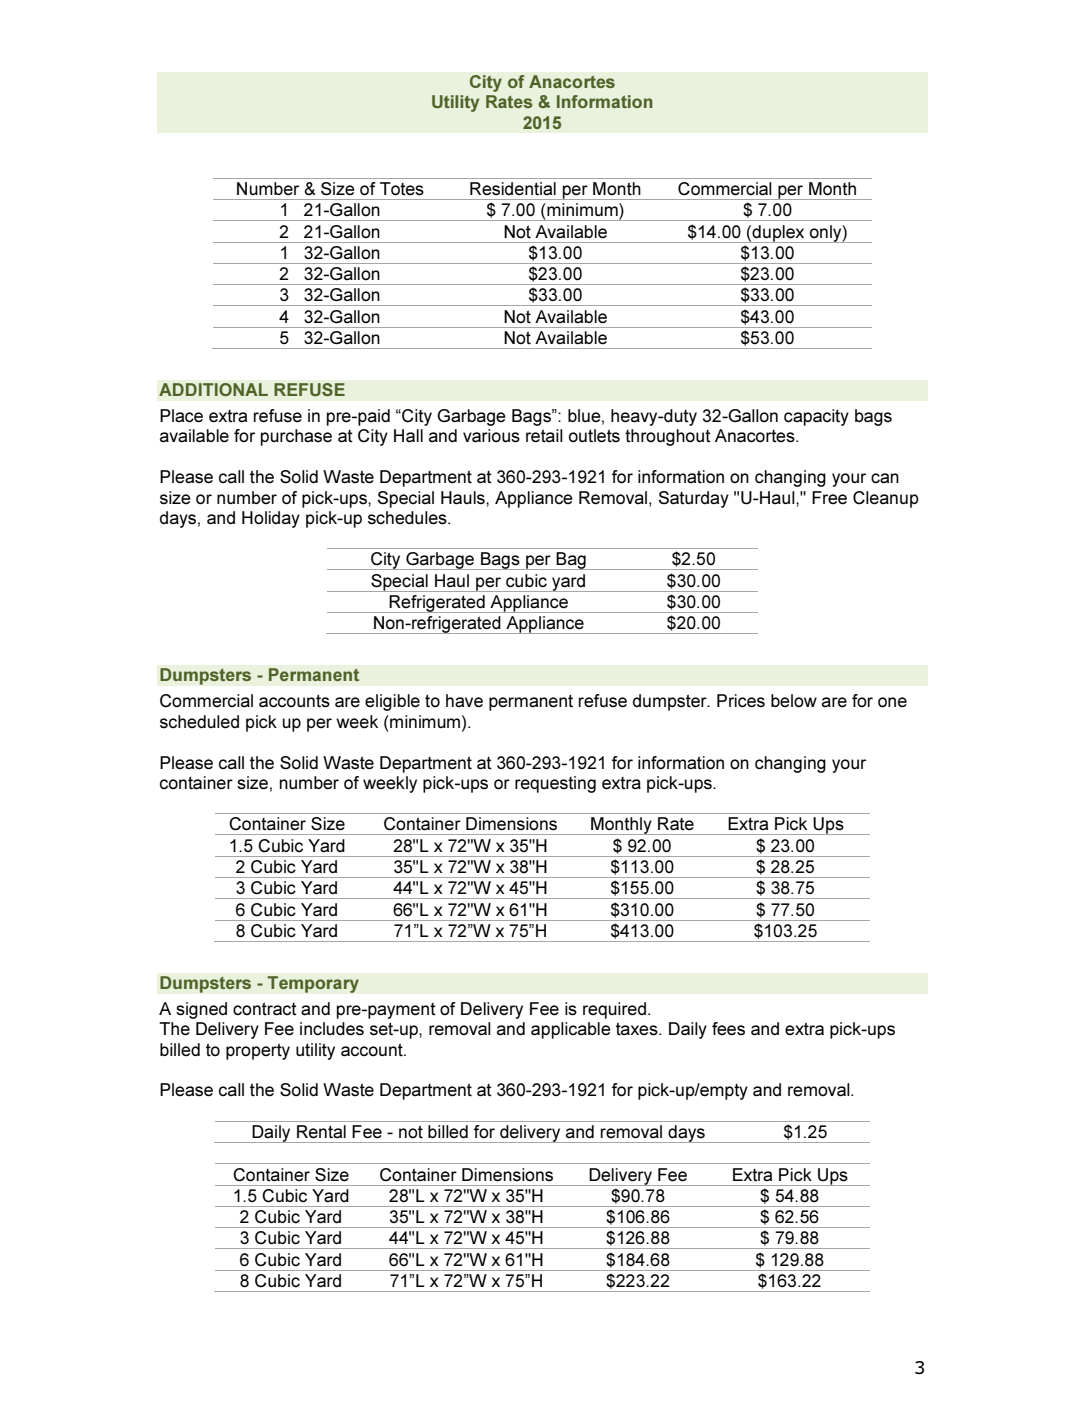  I want to click on Rental, so click(321, 1131).
